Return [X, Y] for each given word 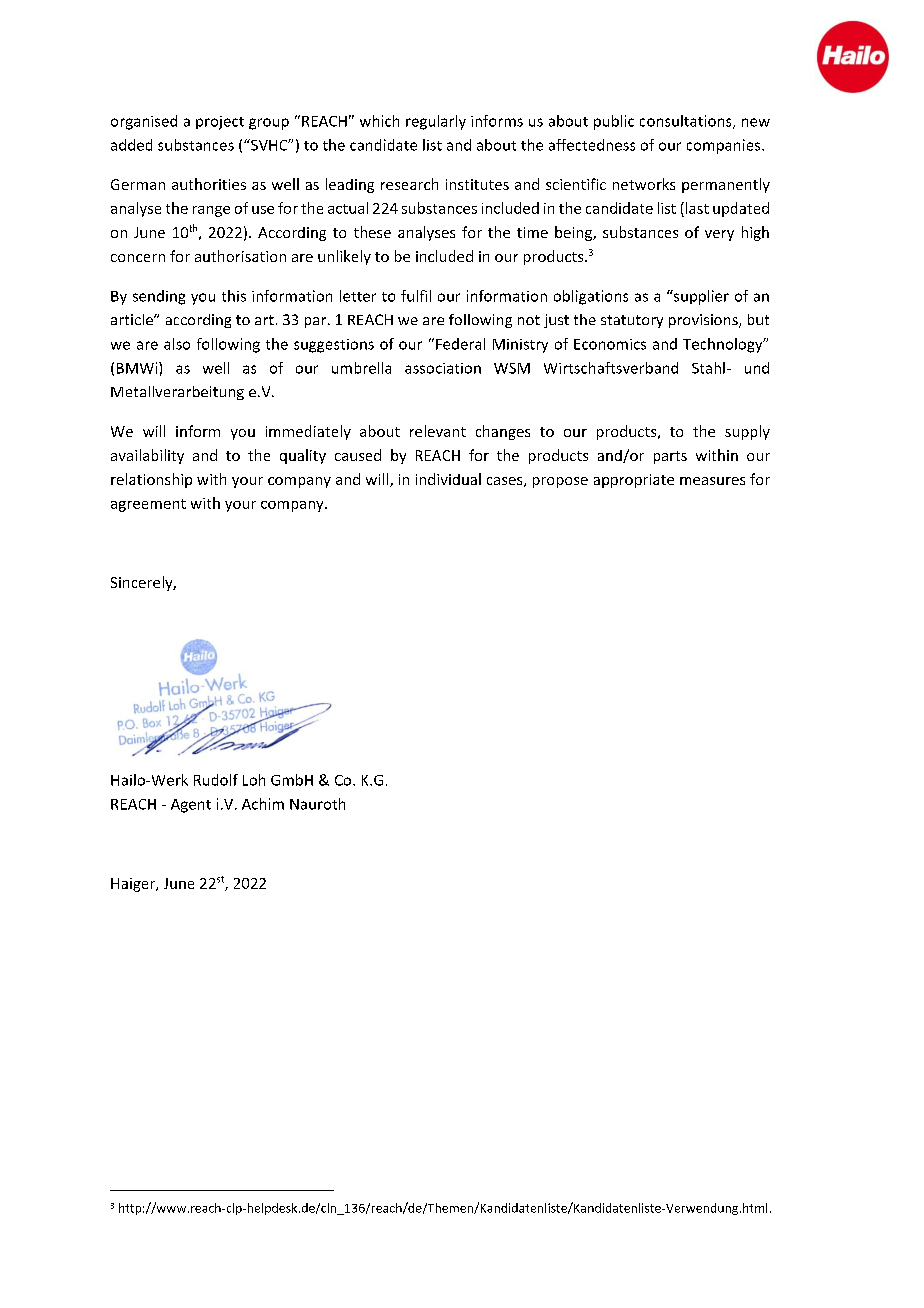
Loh [254, 780]
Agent [191, 806]
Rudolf [216, 780]
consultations [687, 122]
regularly [436, 122]
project [220, 123]
